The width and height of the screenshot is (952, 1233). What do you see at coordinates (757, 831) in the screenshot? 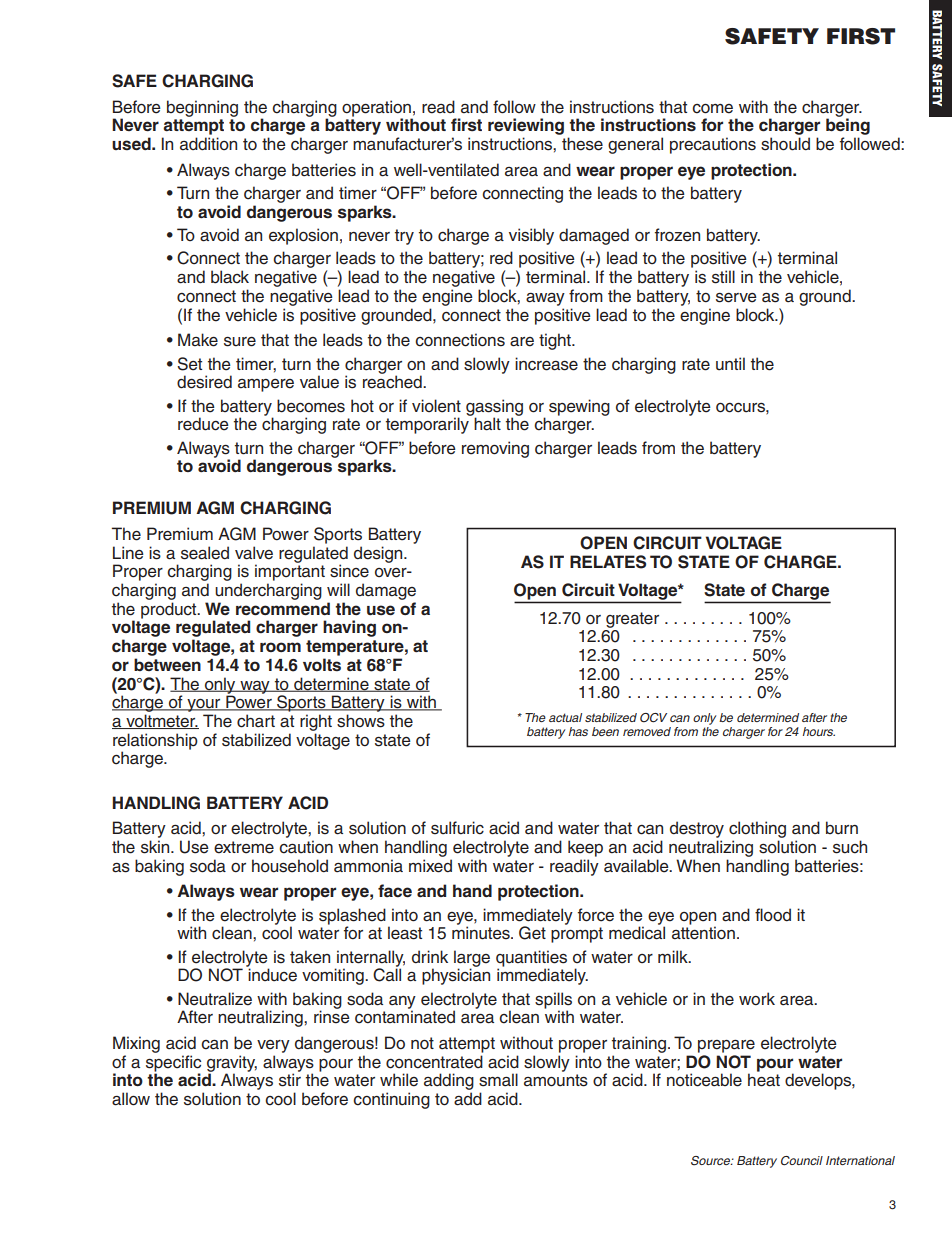
I see `clothing` at bounding box center [757, 831].
